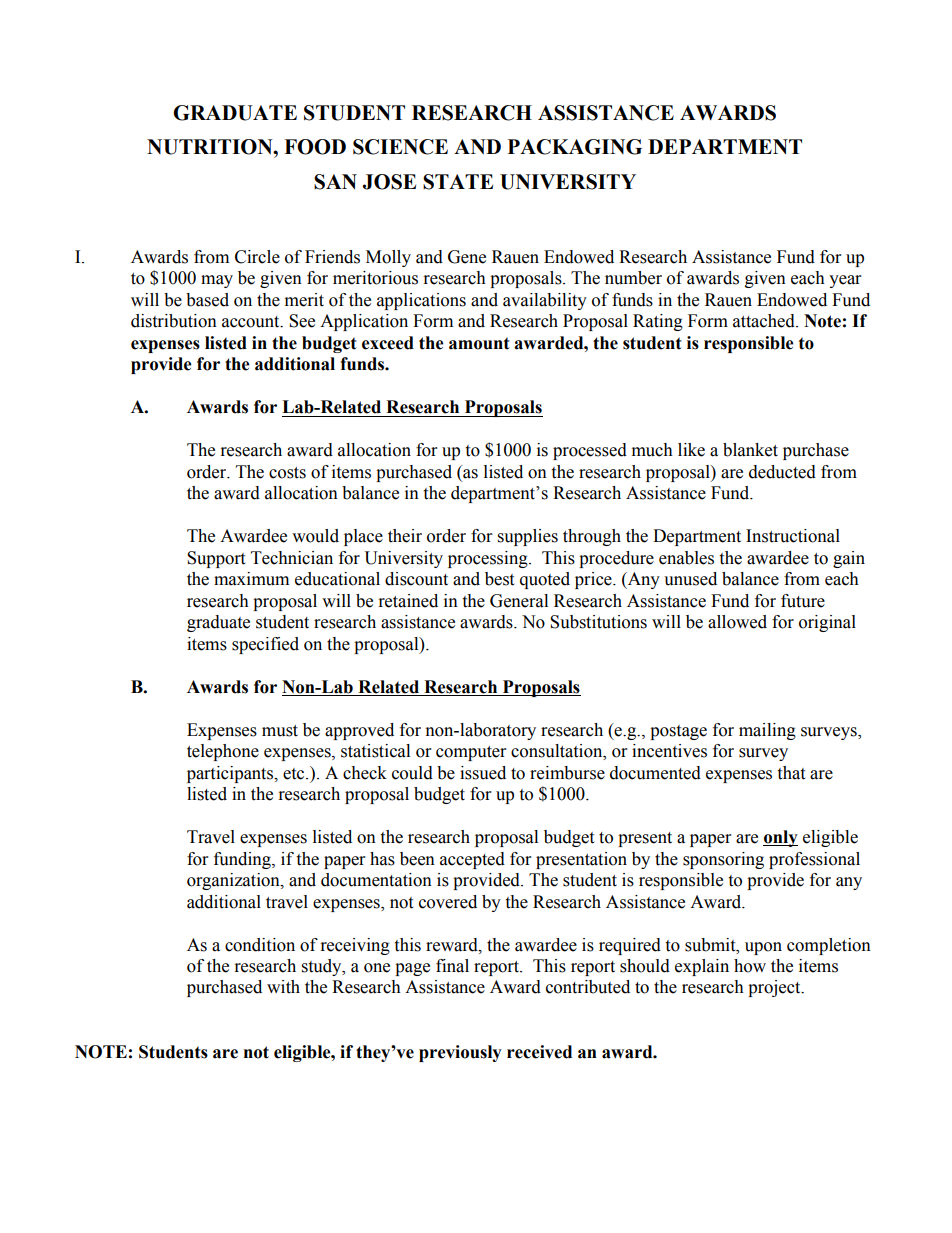 The width and height of the screenshot is (952, 1233). Describe the element at coordinates (251, 579) in the screenshot. I see `maximum` at that location.
